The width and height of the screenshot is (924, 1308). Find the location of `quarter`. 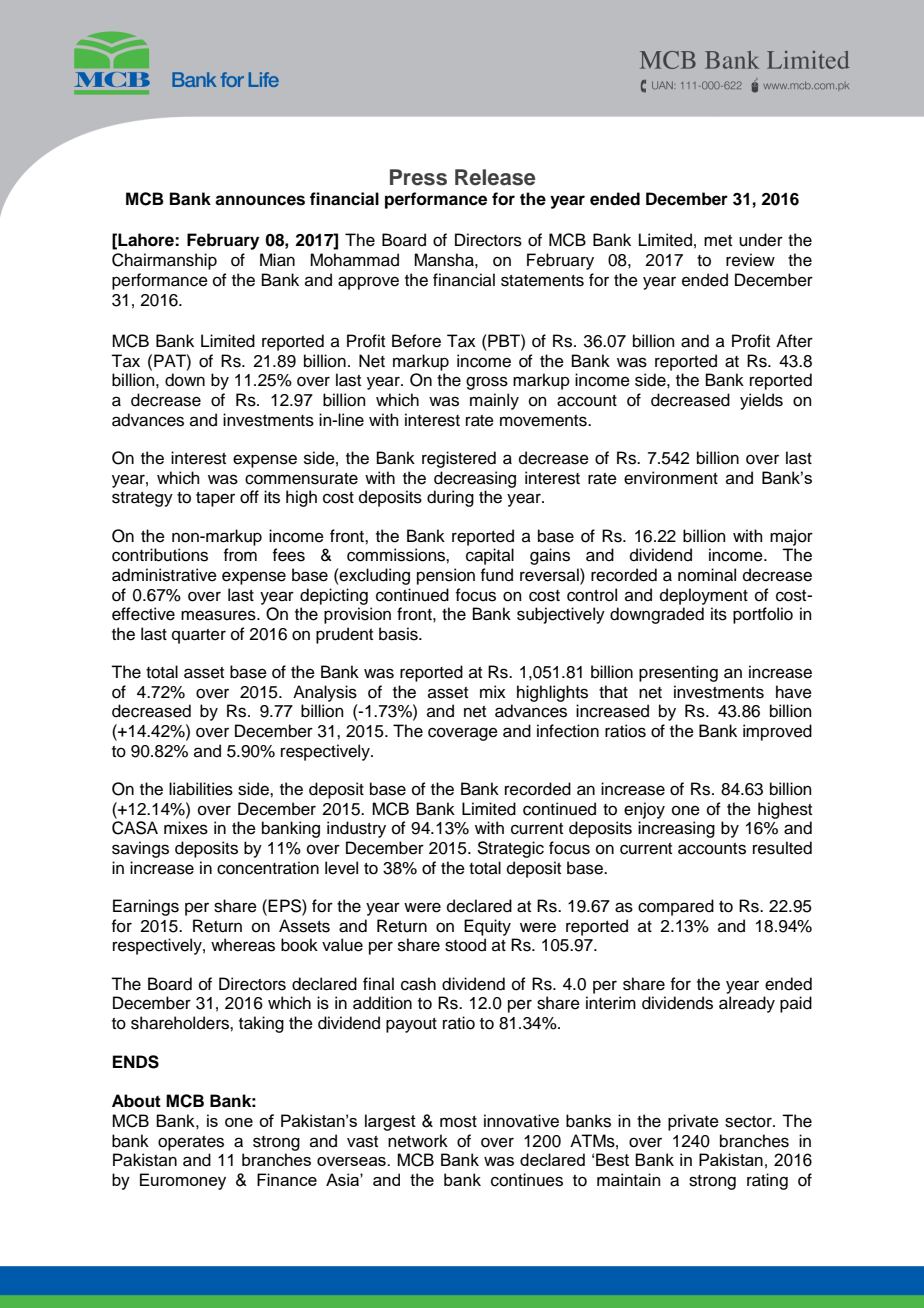

quarter is located at coordinates (199, 636).
